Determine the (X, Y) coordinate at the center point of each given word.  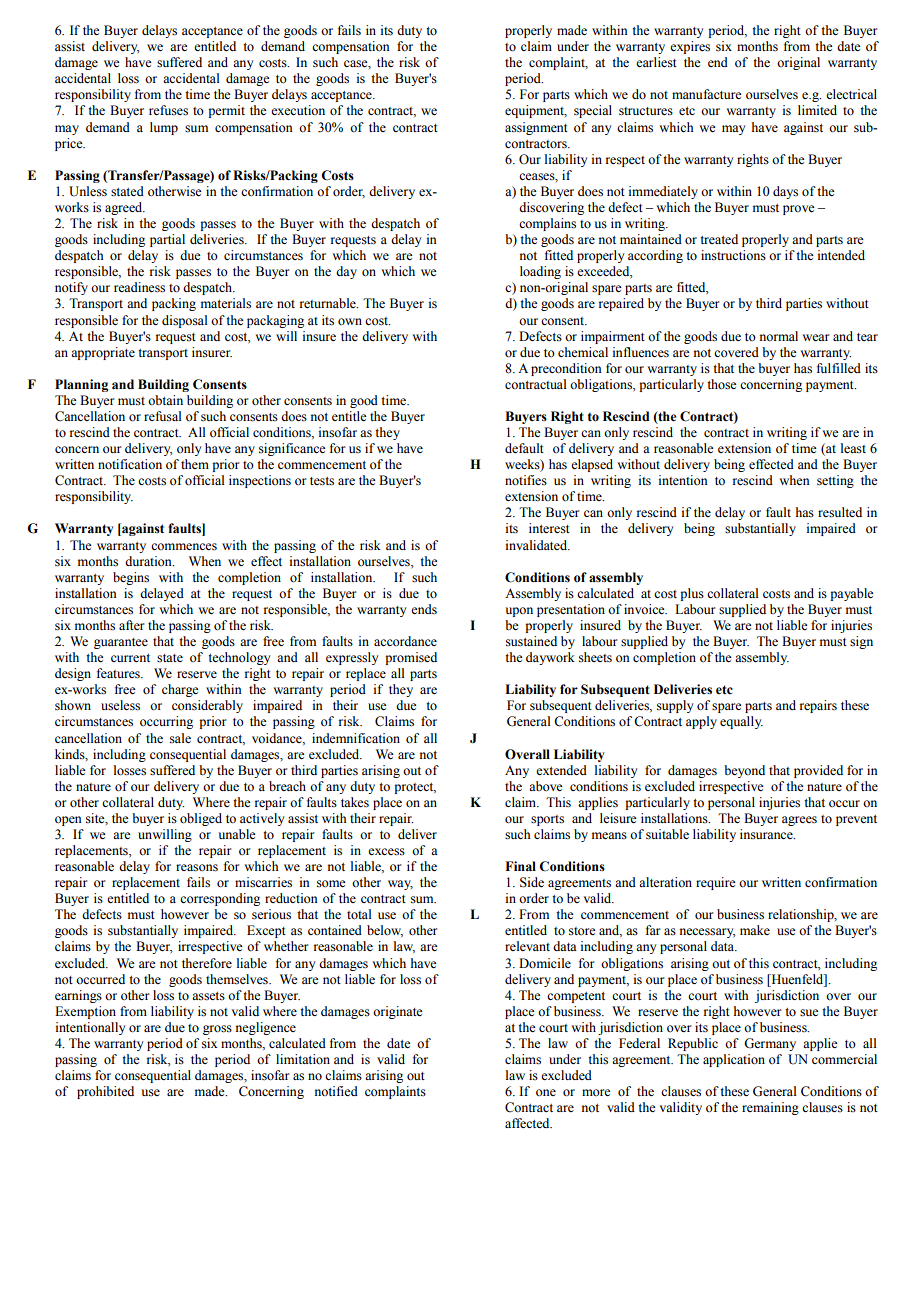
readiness (139, 287)
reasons (197, 868)
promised (411, 658)
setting (835, 481)
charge (180, 690)
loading (540, 272)
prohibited (105, 1092)
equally (741, 722)
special (593, 111)
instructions (733, 255)
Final (520, 866)
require (716, 883)
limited (817, 110)
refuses (168, 110)
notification (130, 464)
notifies (526, 480)
